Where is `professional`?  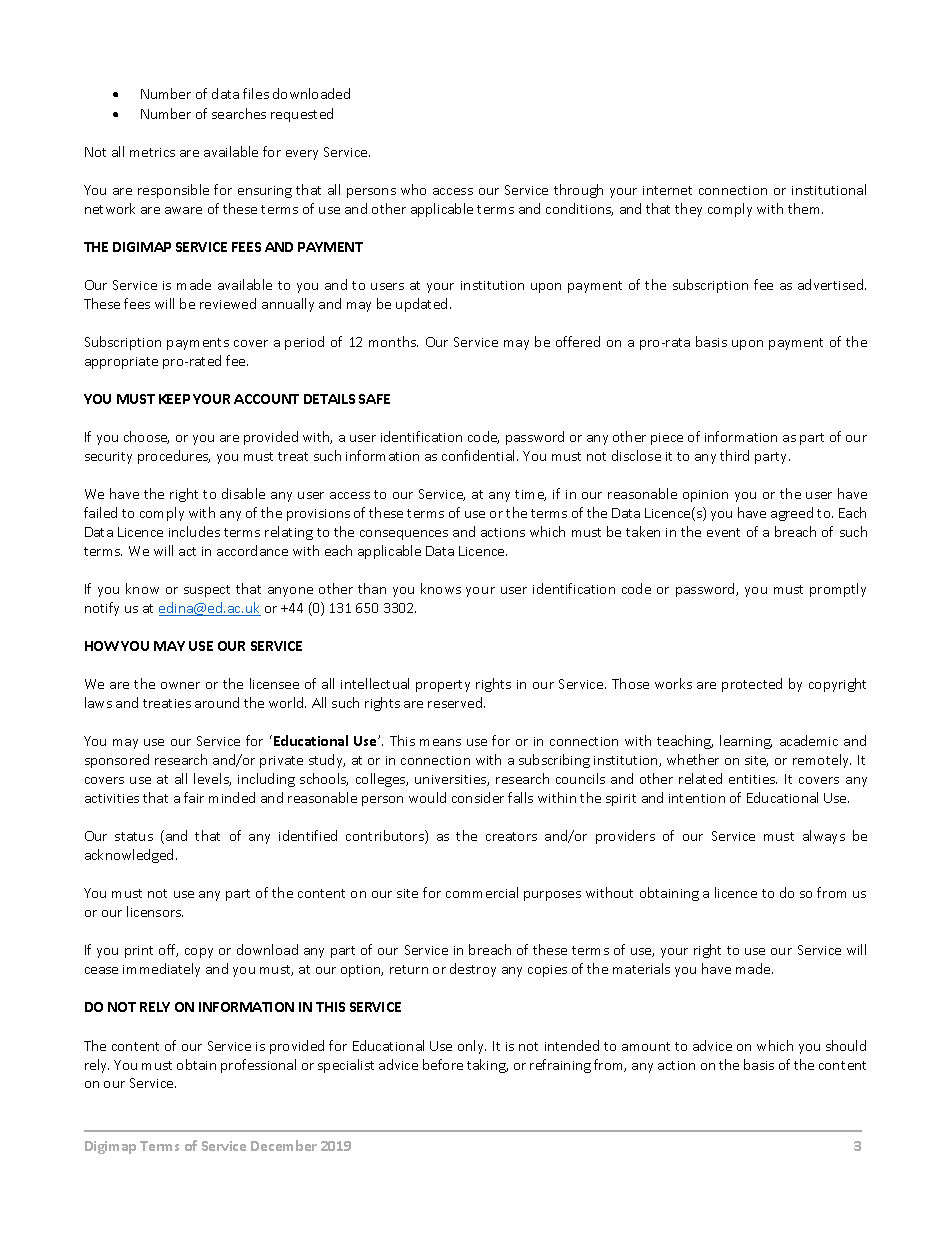
professional is located at coordinates (258, 1066).
